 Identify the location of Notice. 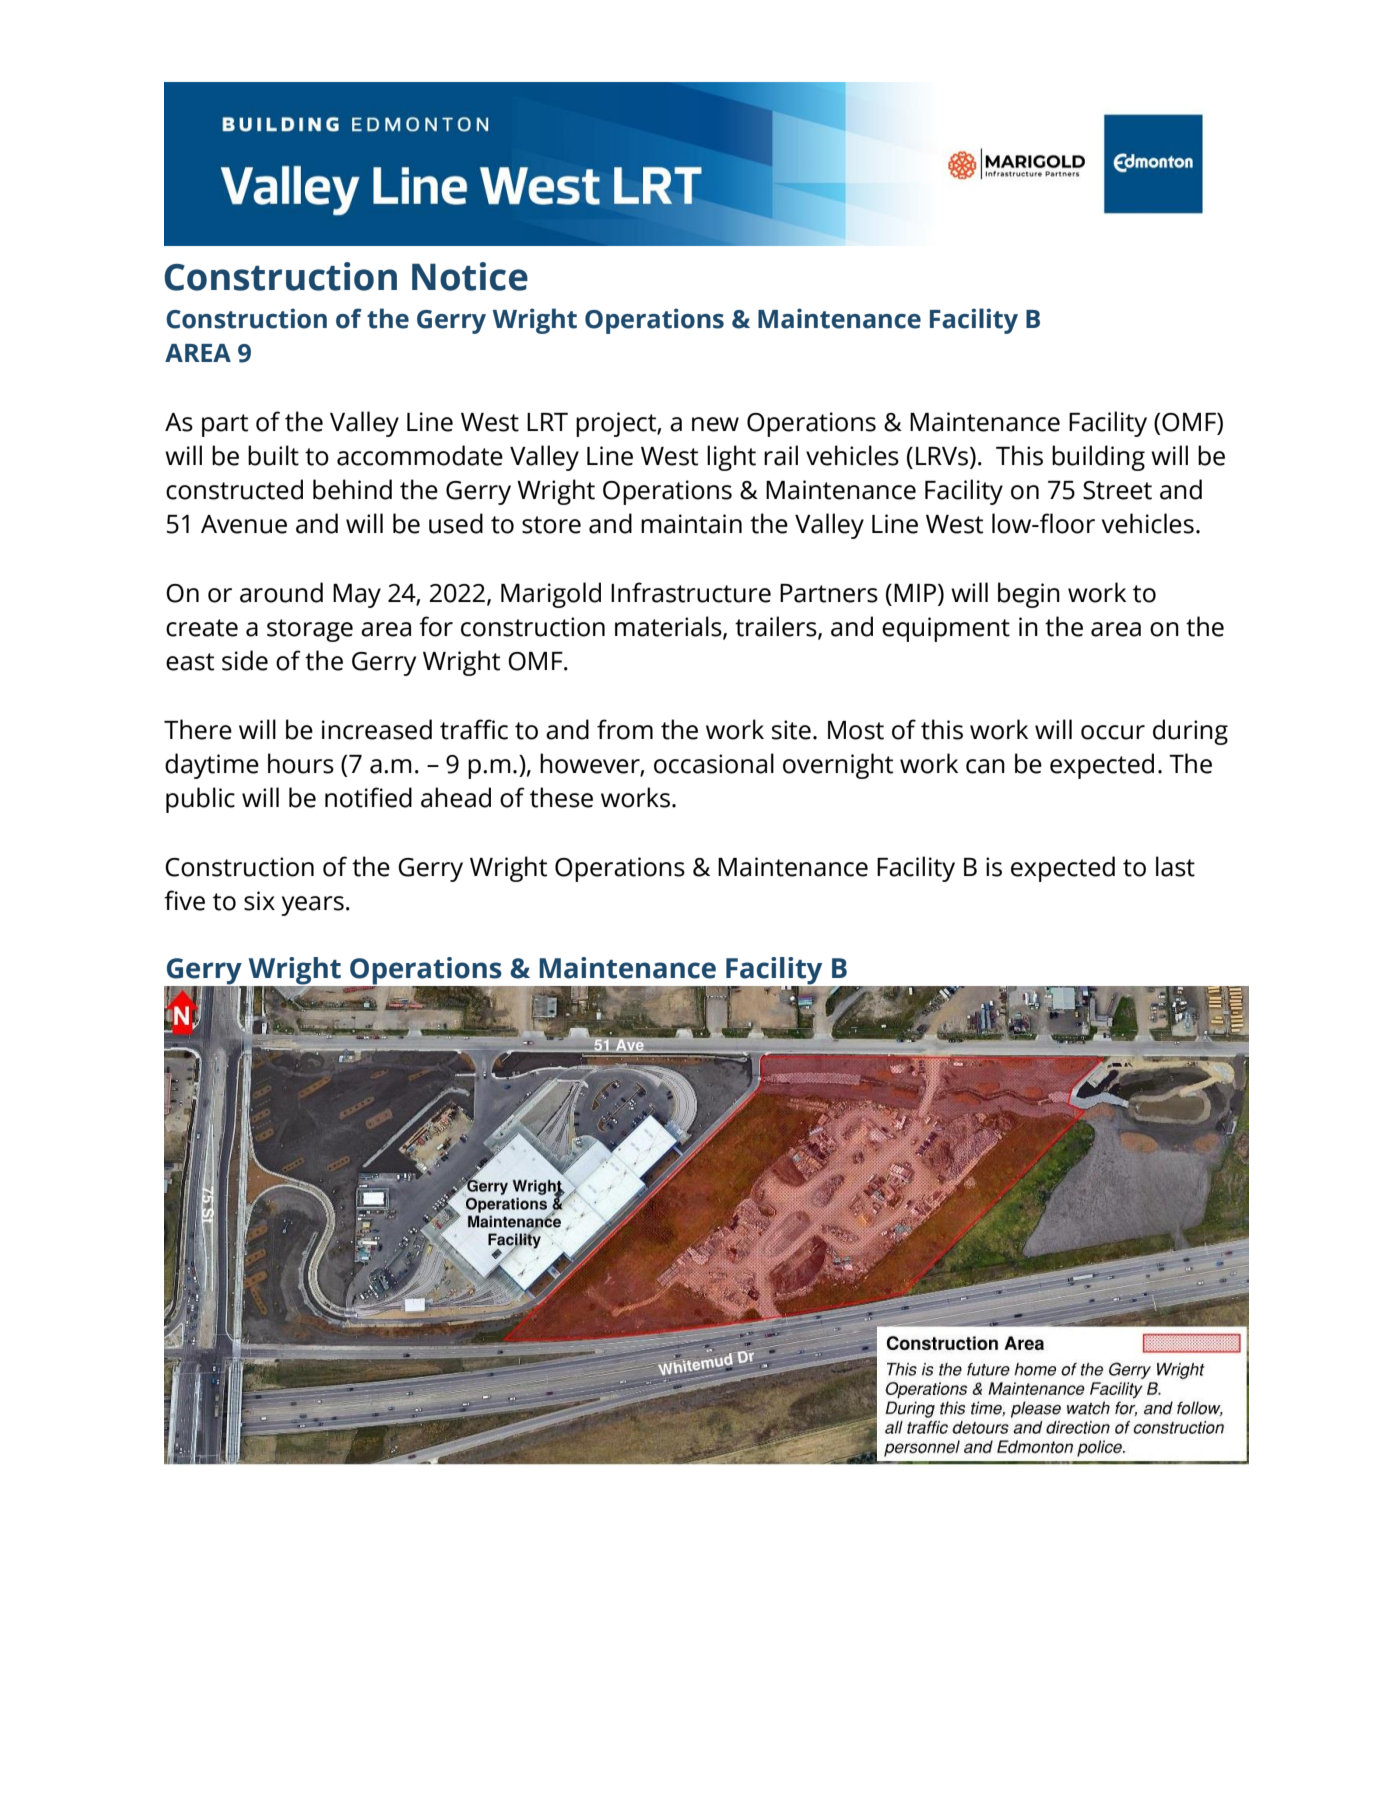
(470, 276).
